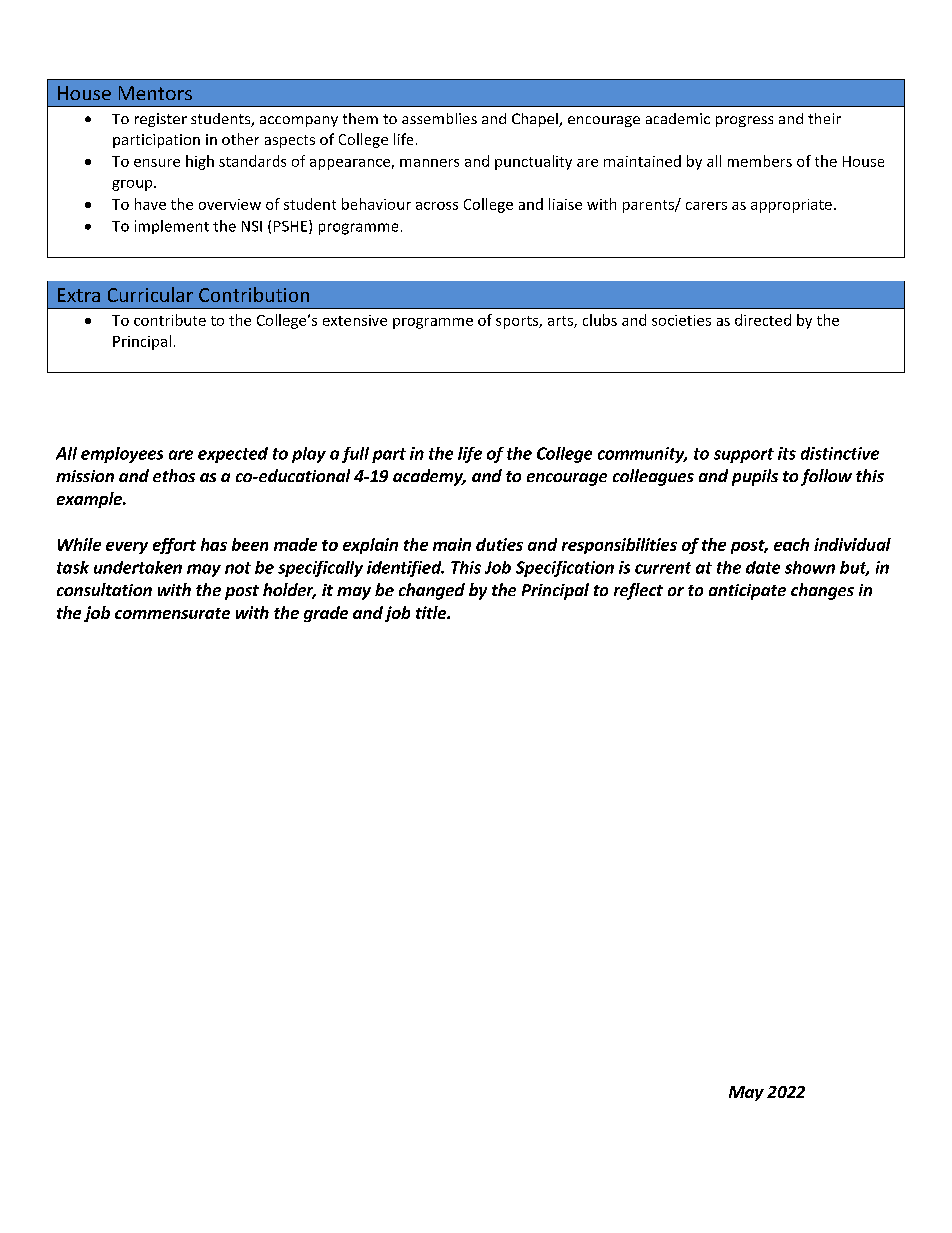 This screenshot has height=1233, width=952. What do you see at coordinates (150, 294) in the screenshot?
I see `Curricular` at bounding box center [150, 294].
